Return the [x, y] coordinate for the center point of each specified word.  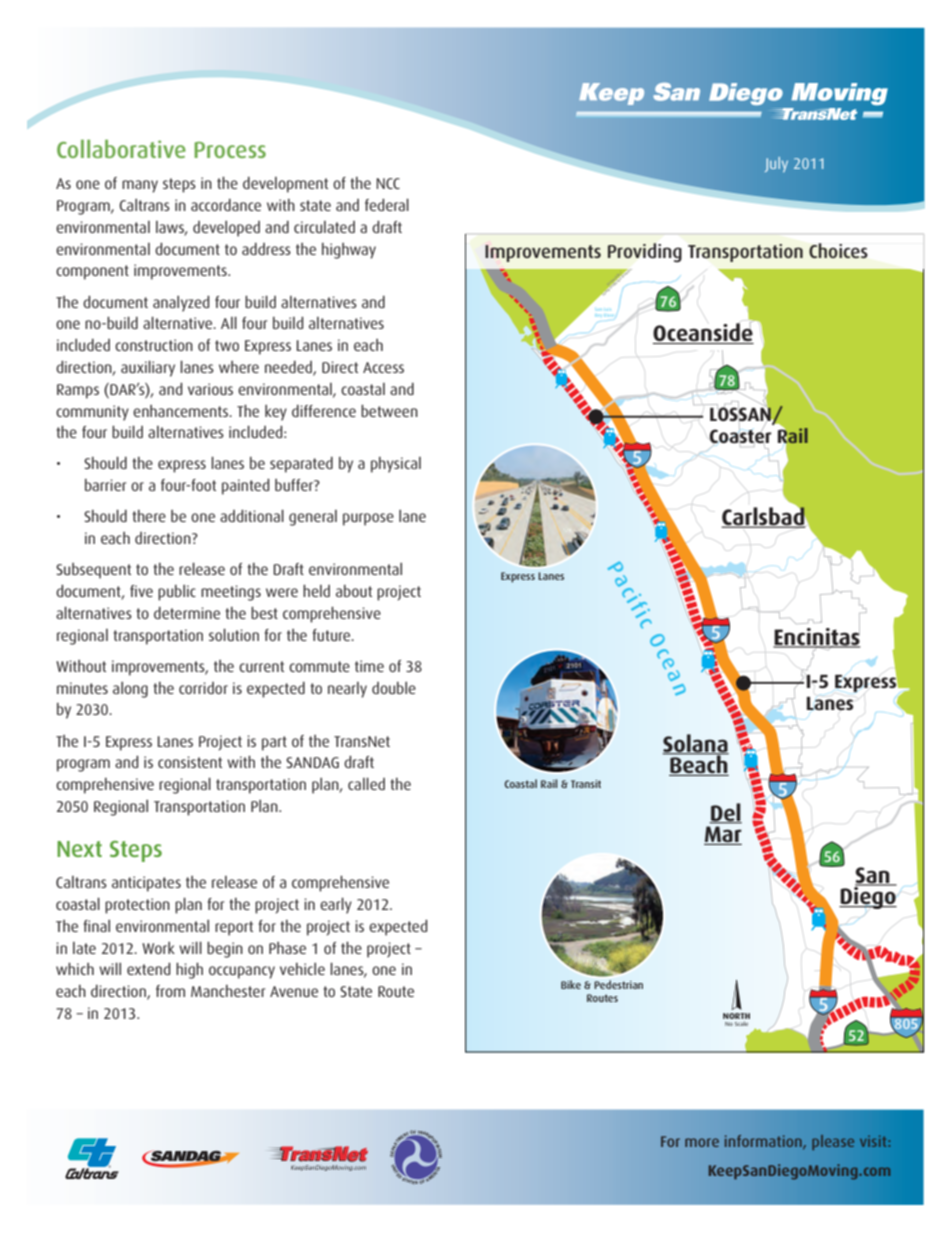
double [394, 688]
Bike [571, 984]
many [140, 186]
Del [725, 813]
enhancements [182, 411]
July [776, 164]
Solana [695, 744]
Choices [838, 250]
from [170, 991]
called [366, 783]
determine [187, 613]
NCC [388, 183]
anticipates [146, 884]
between [389, 410]
